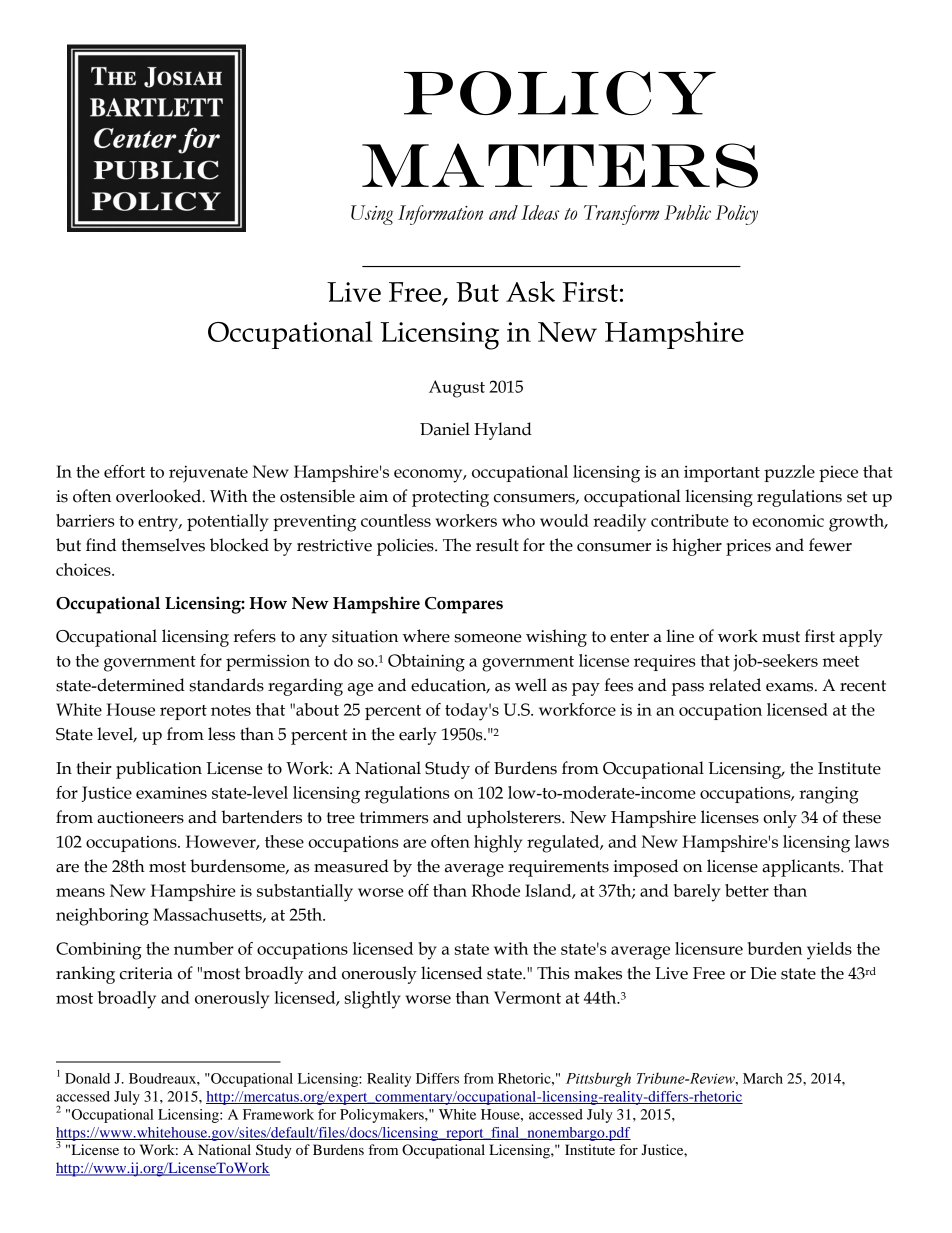 This screenshot has height=1233, width=952. I want to click on Transform, so click(622, 215).
